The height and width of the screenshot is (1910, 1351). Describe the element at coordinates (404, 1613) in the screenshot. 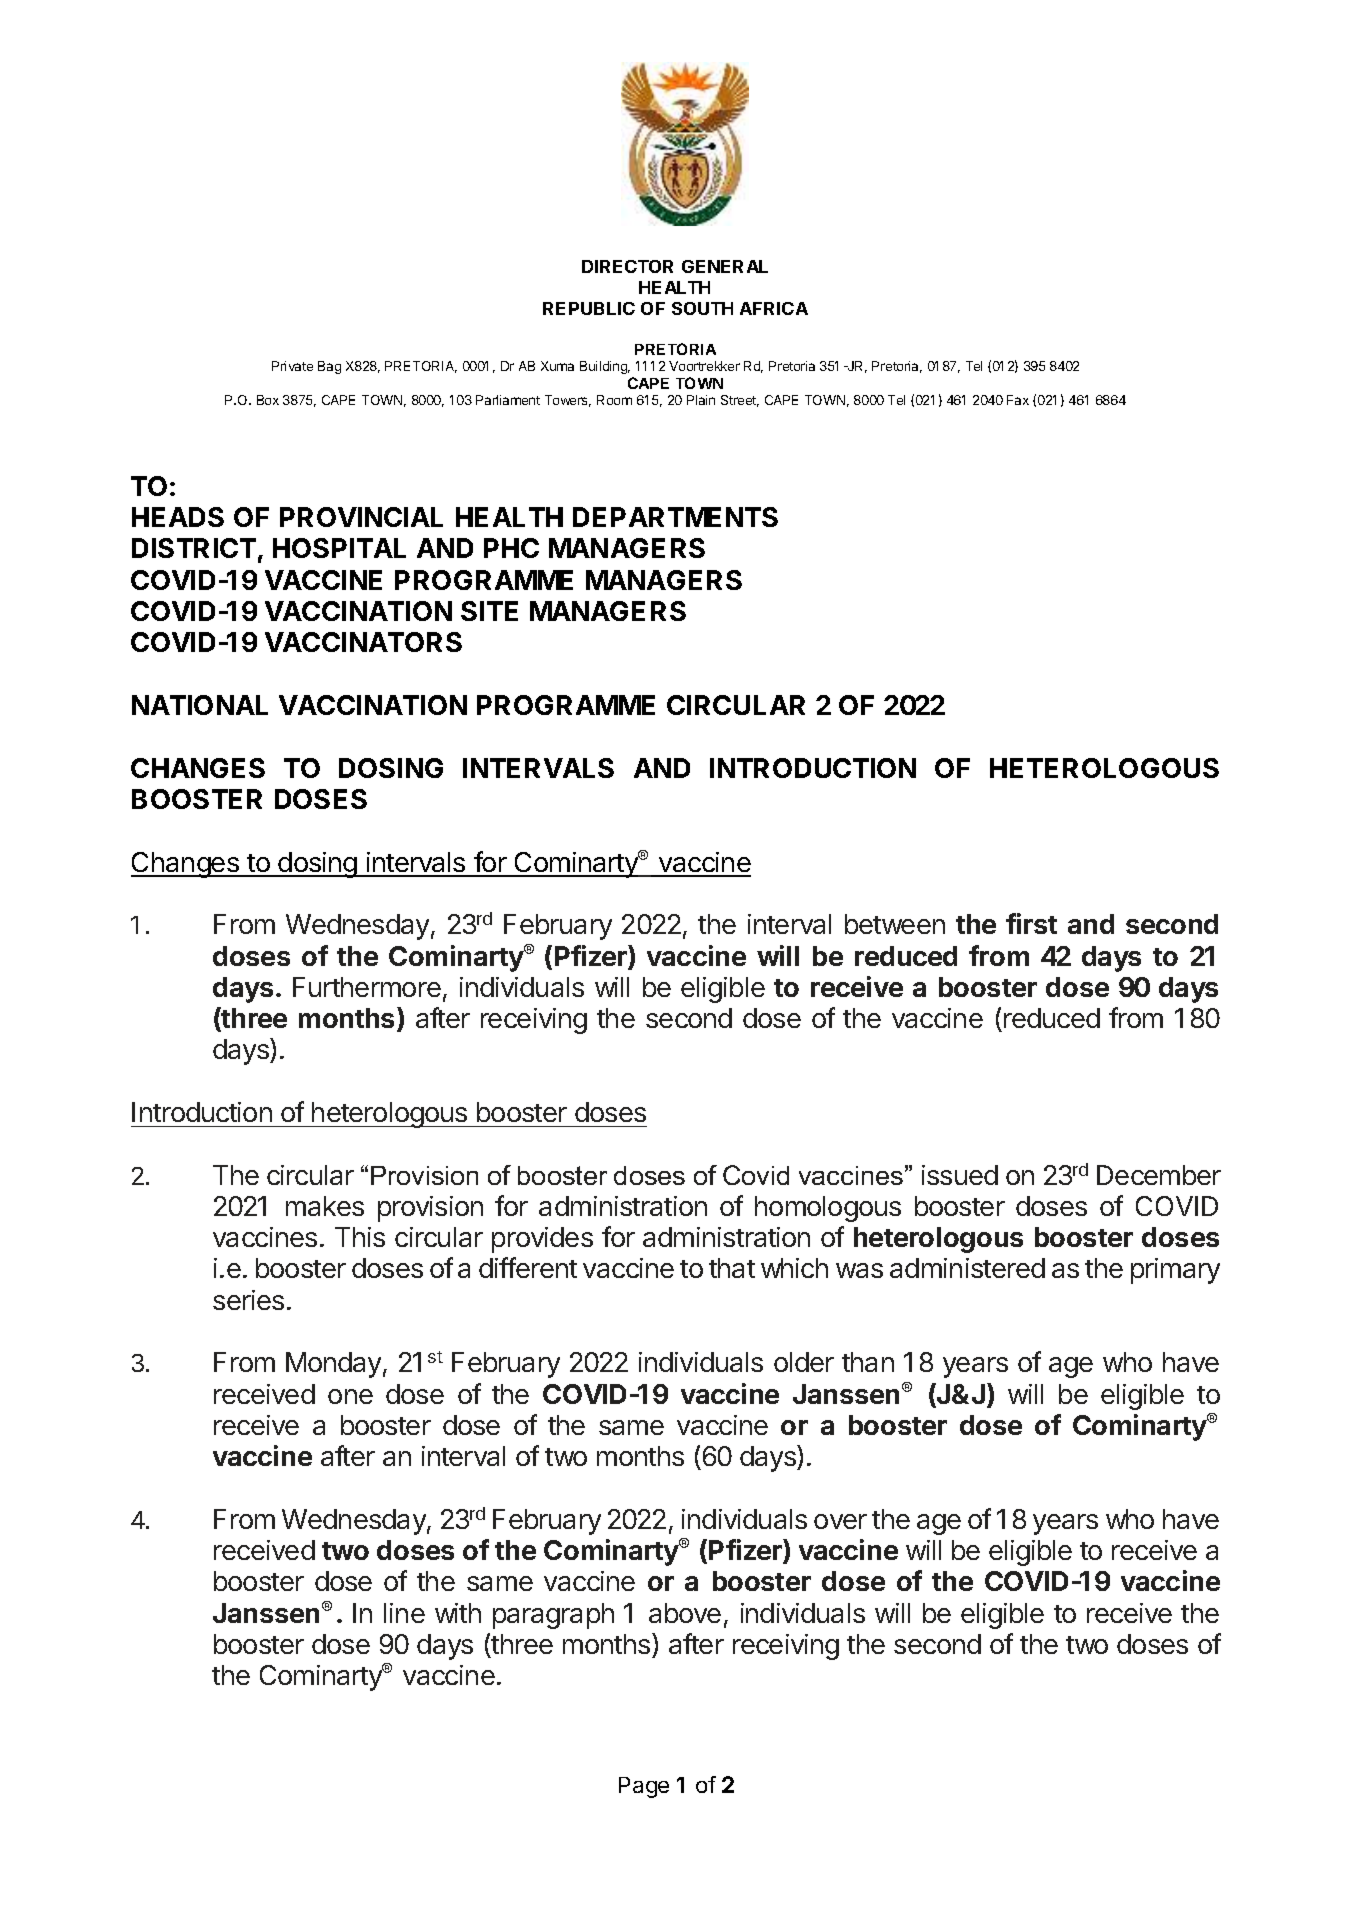

I see `line` at that location.
